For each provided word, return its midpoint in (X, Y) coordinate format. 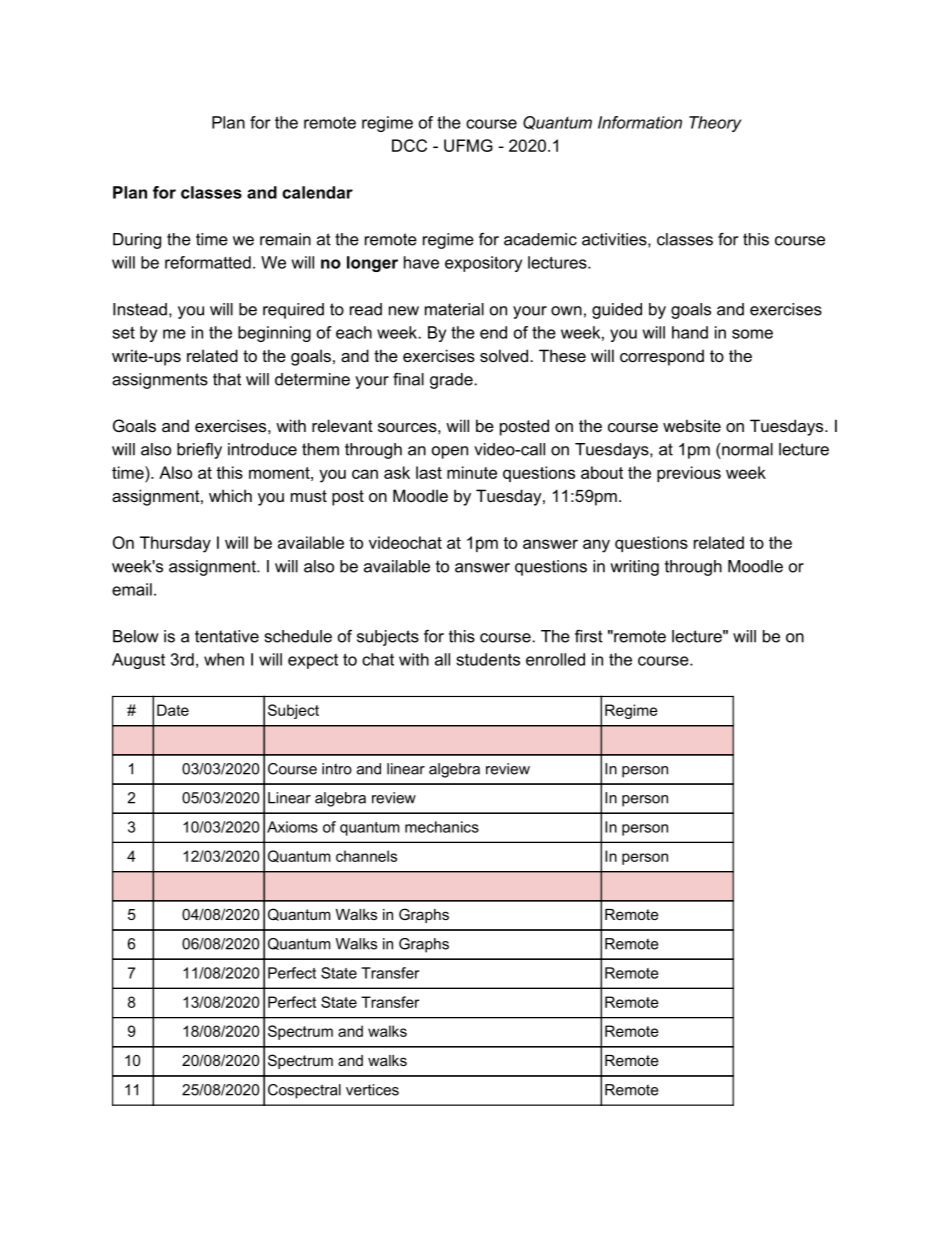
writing (634, 568)
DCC (409, 145)
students (488, 659)
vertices (372, 1090)
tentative (227, 636)
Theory (715, 124)
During (137, 241)
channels (366, 856)
